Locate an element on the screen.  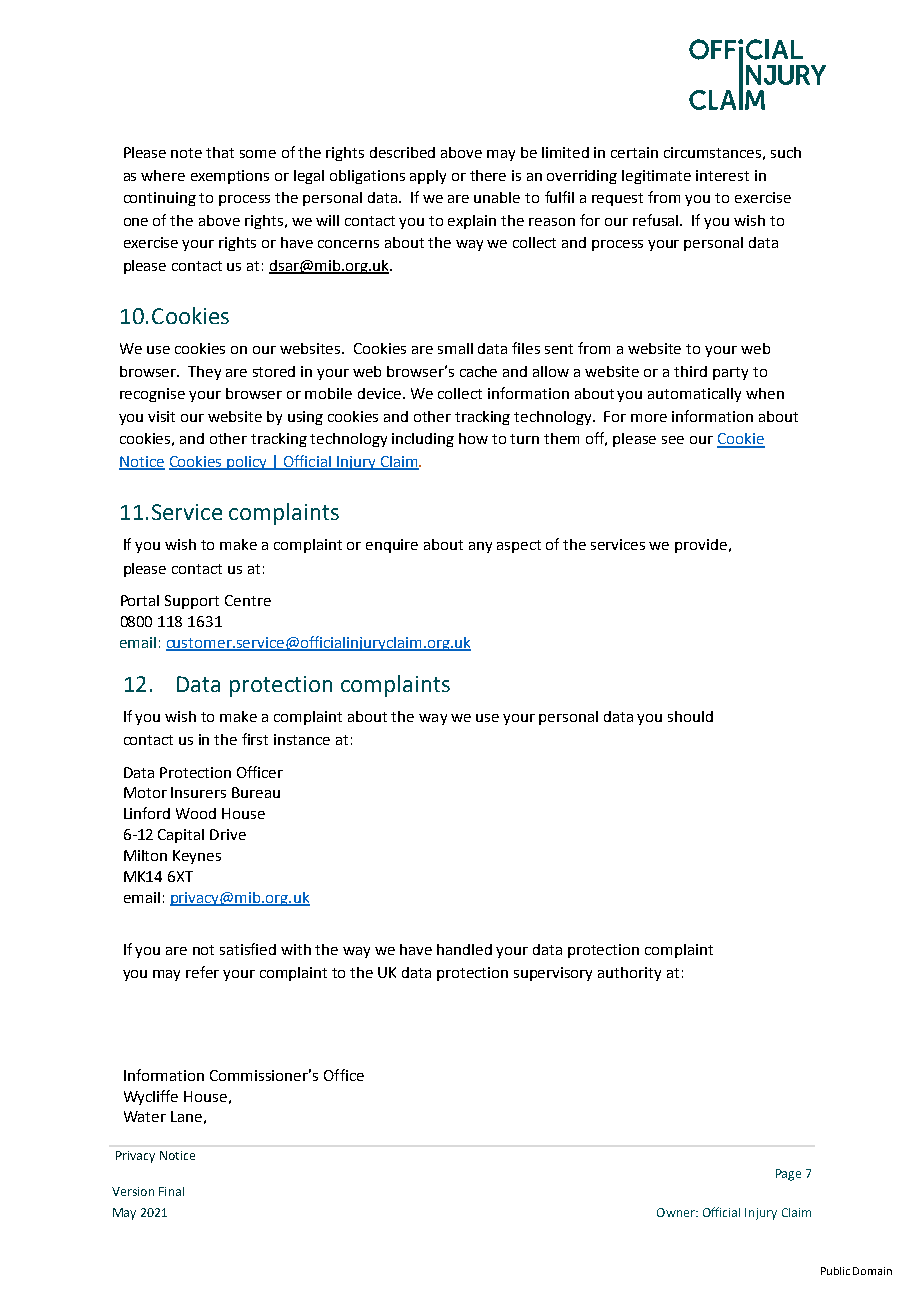
exemptions is located at coordinates (230, 177).
